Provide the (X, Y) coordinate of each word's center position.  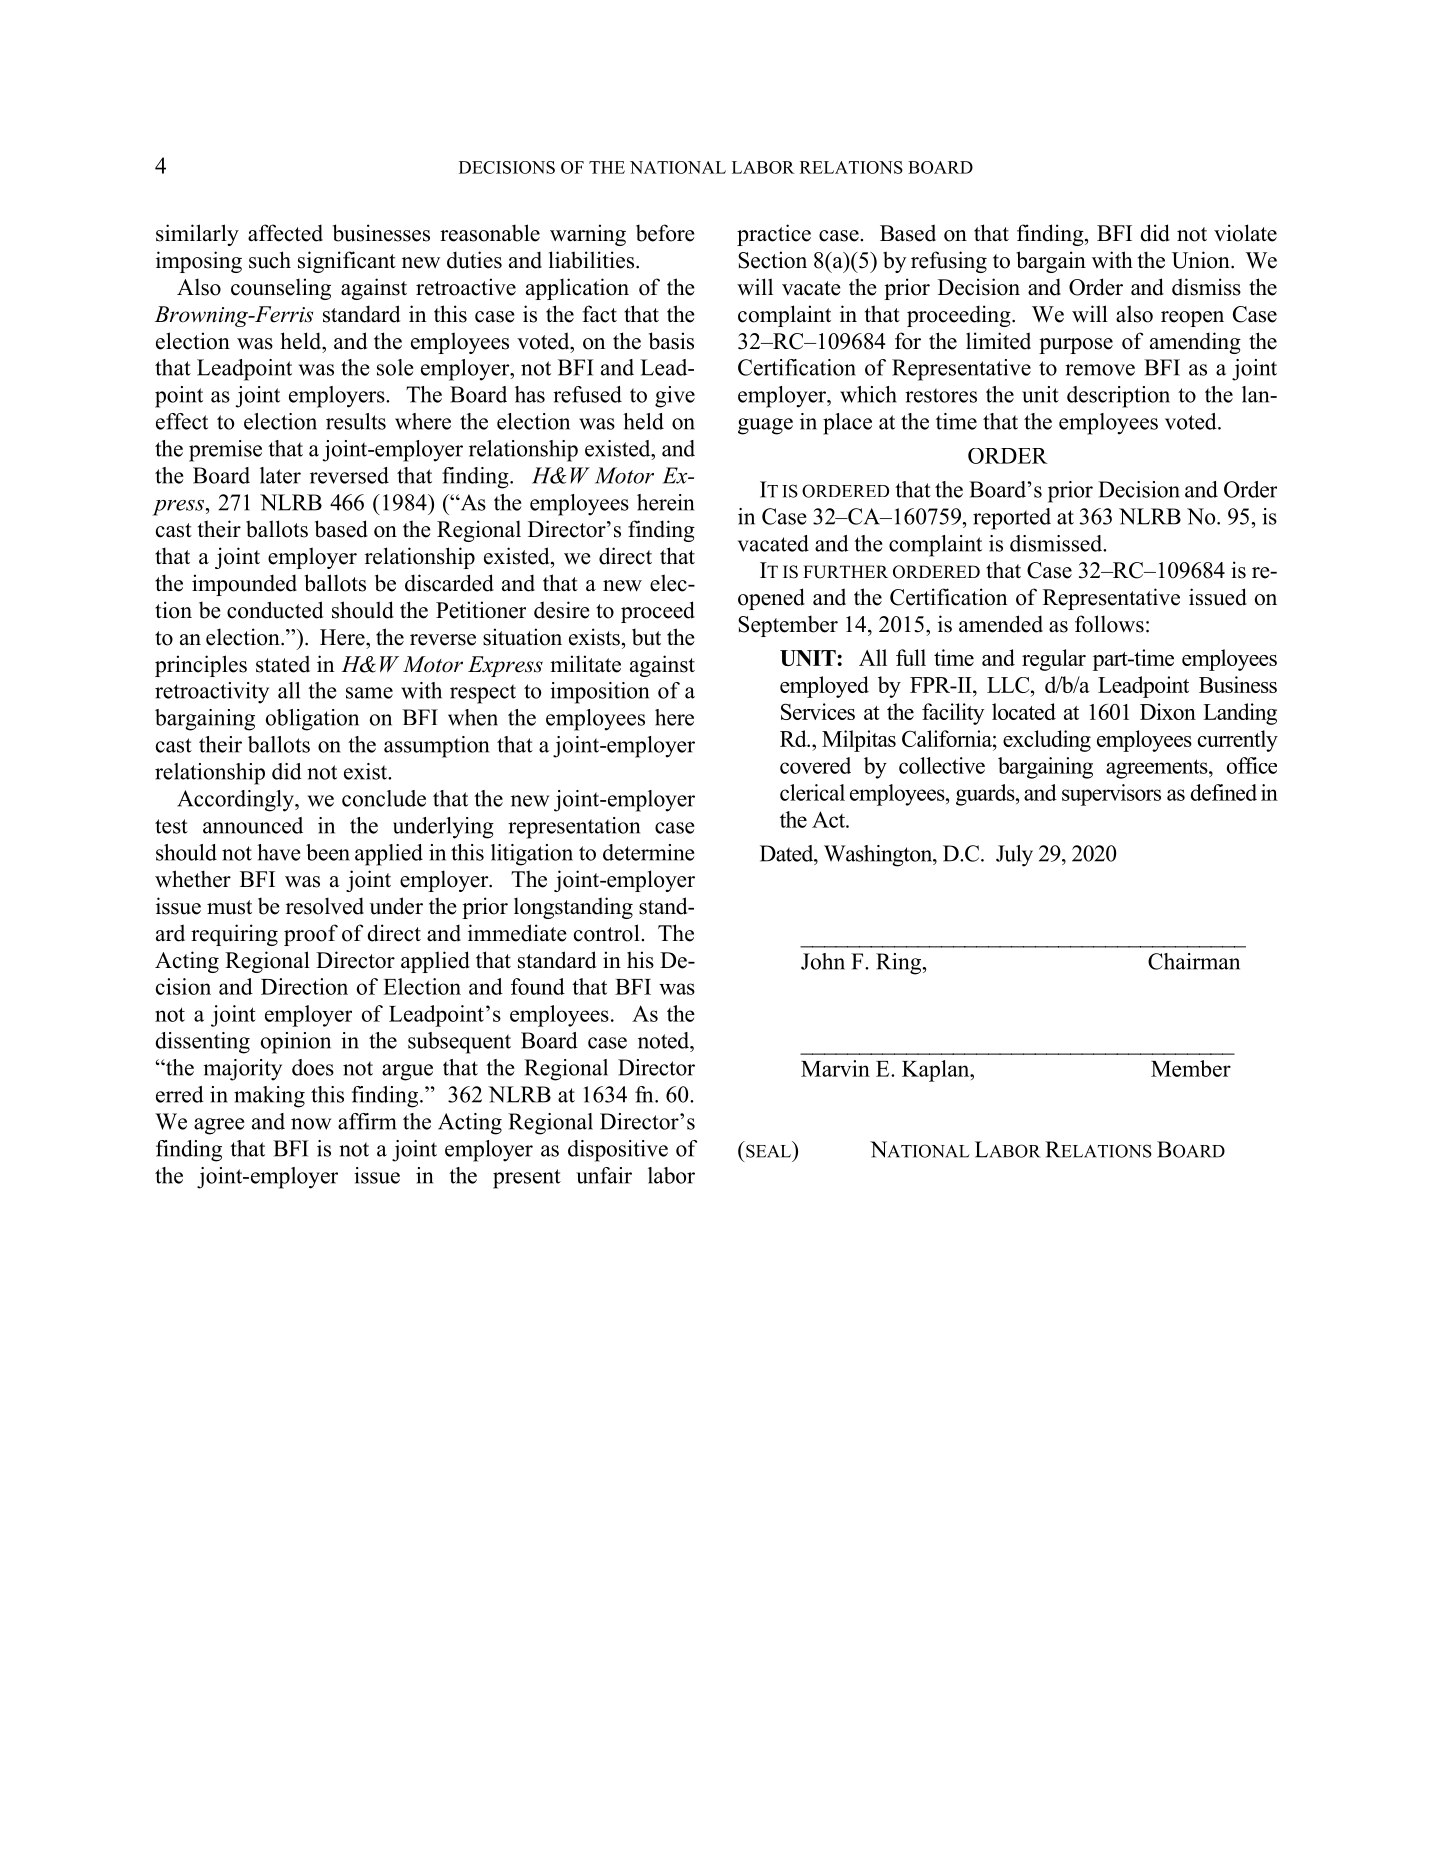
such (270, 260)
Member (1191, 1068)
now (311, 1124)
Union (1202, 260)
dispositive (618, 1151)
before (665, 233)
